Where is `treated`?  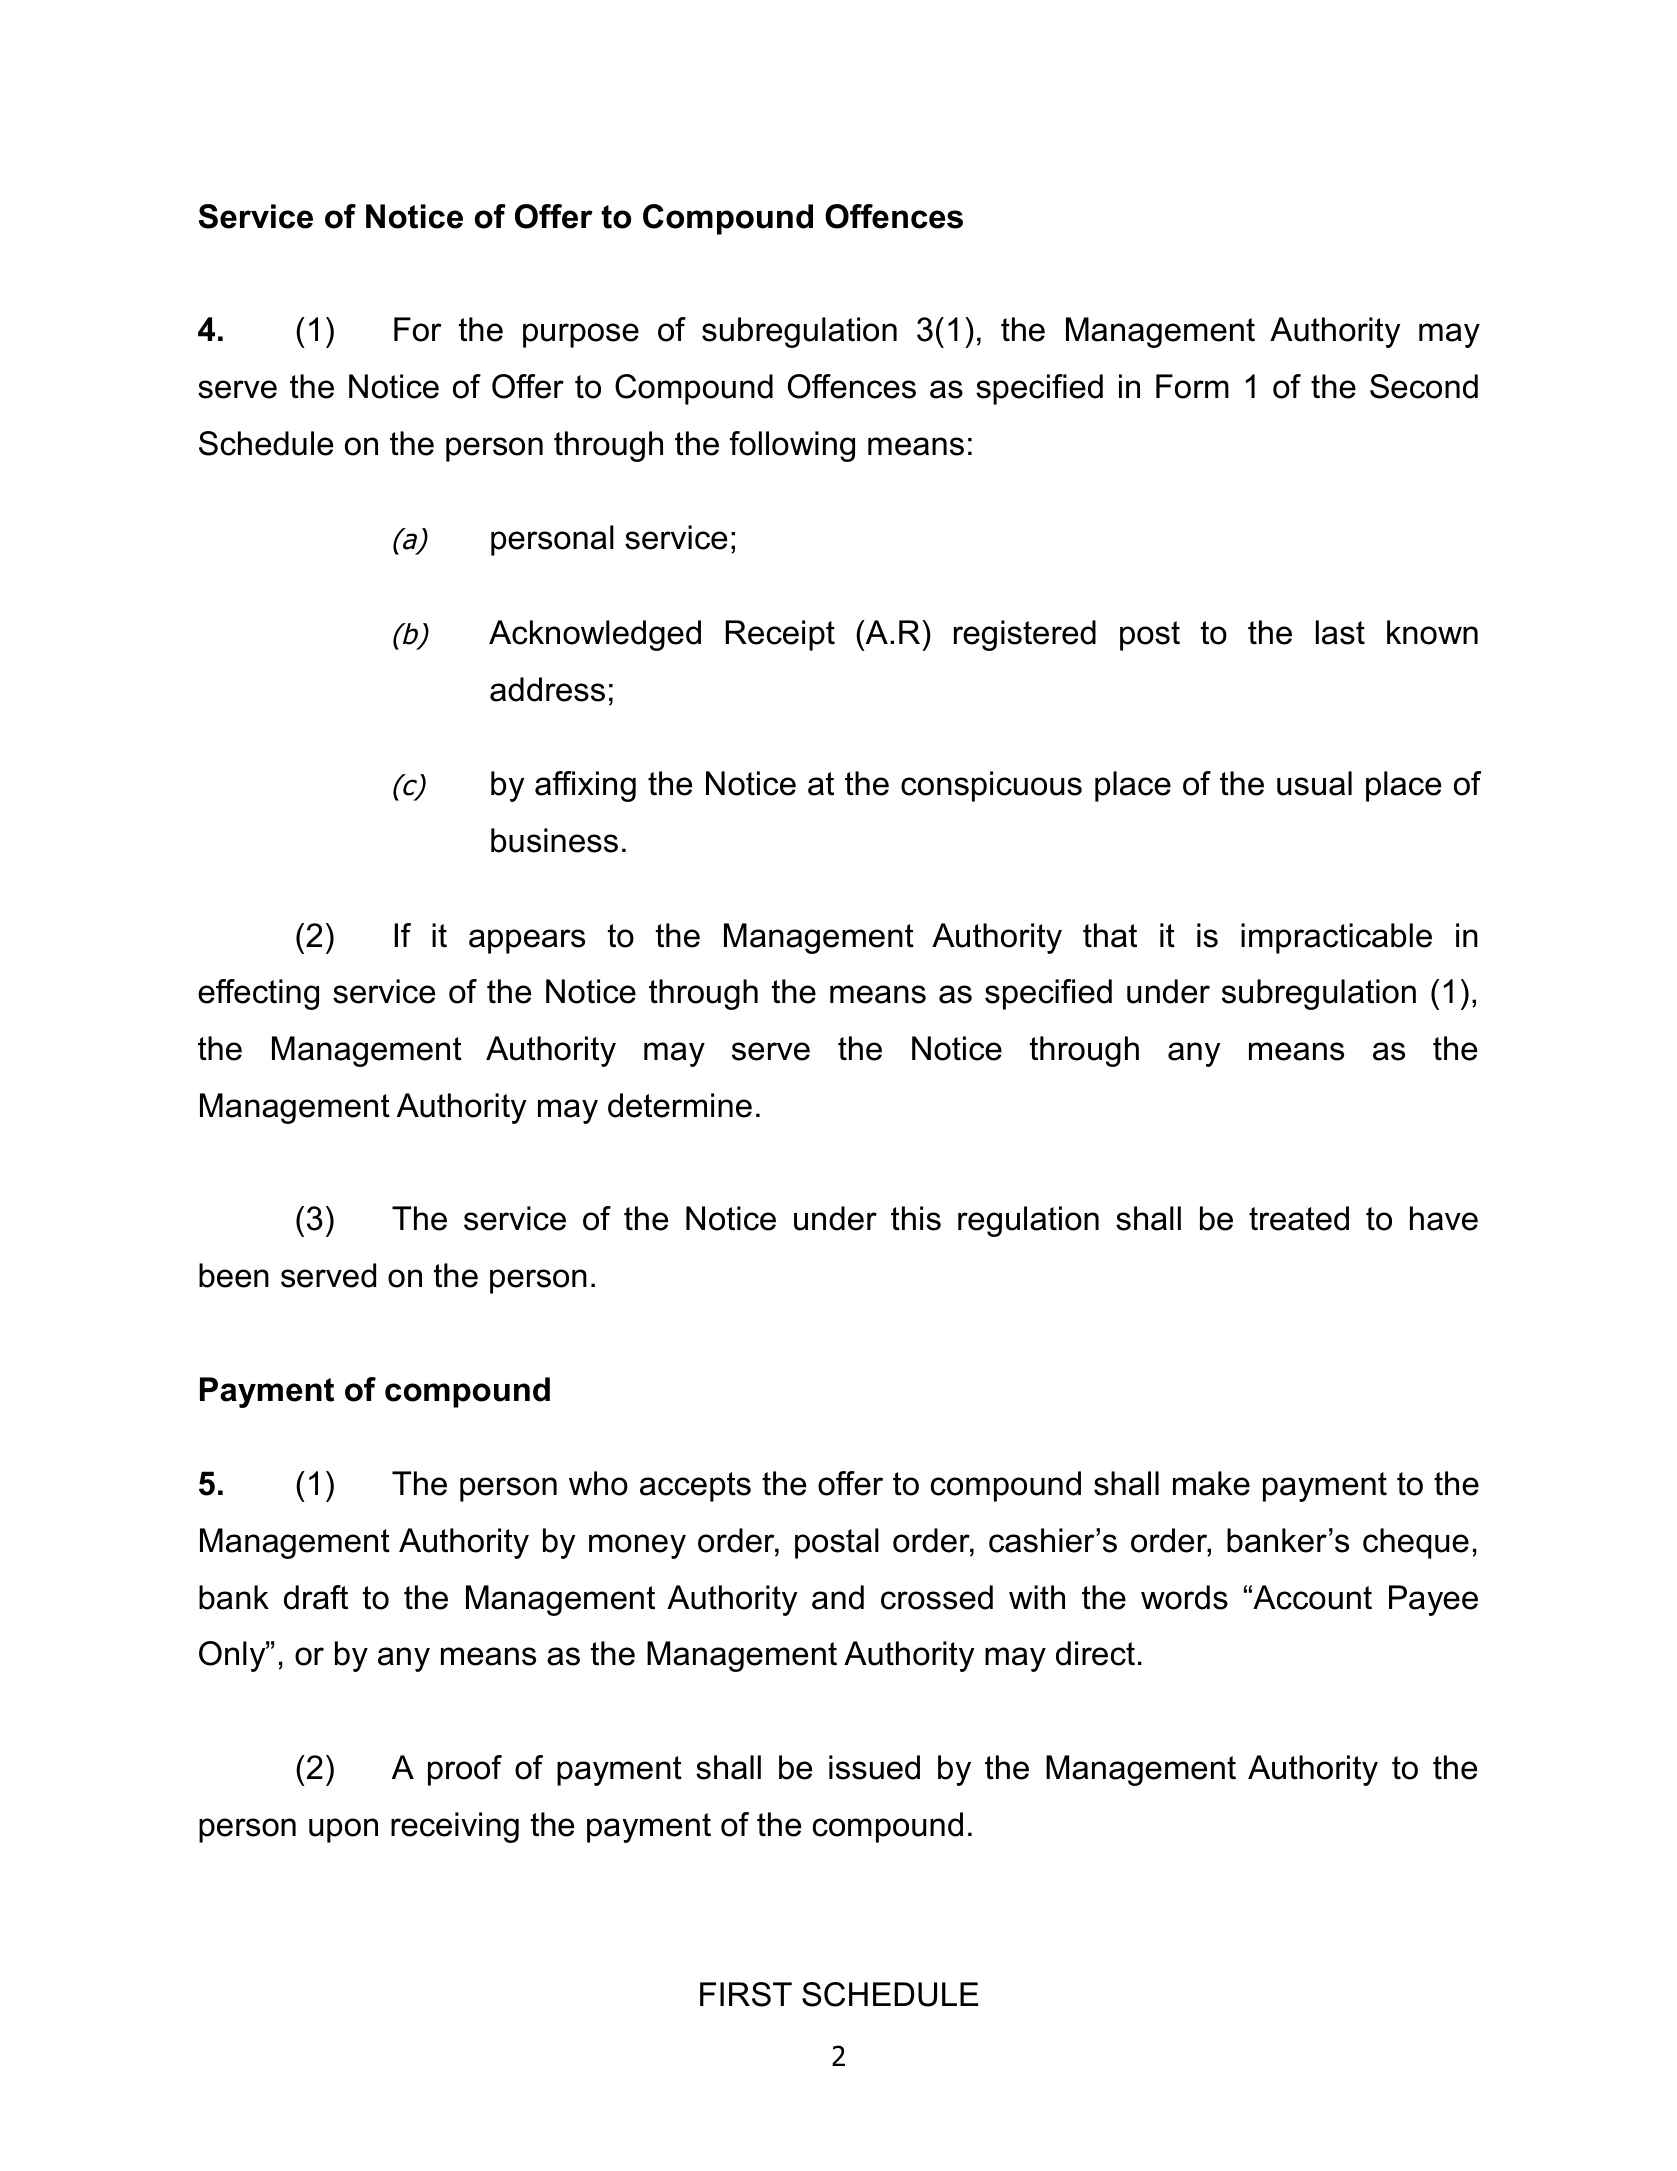
treated is located at coordinates (1299, 1218).
